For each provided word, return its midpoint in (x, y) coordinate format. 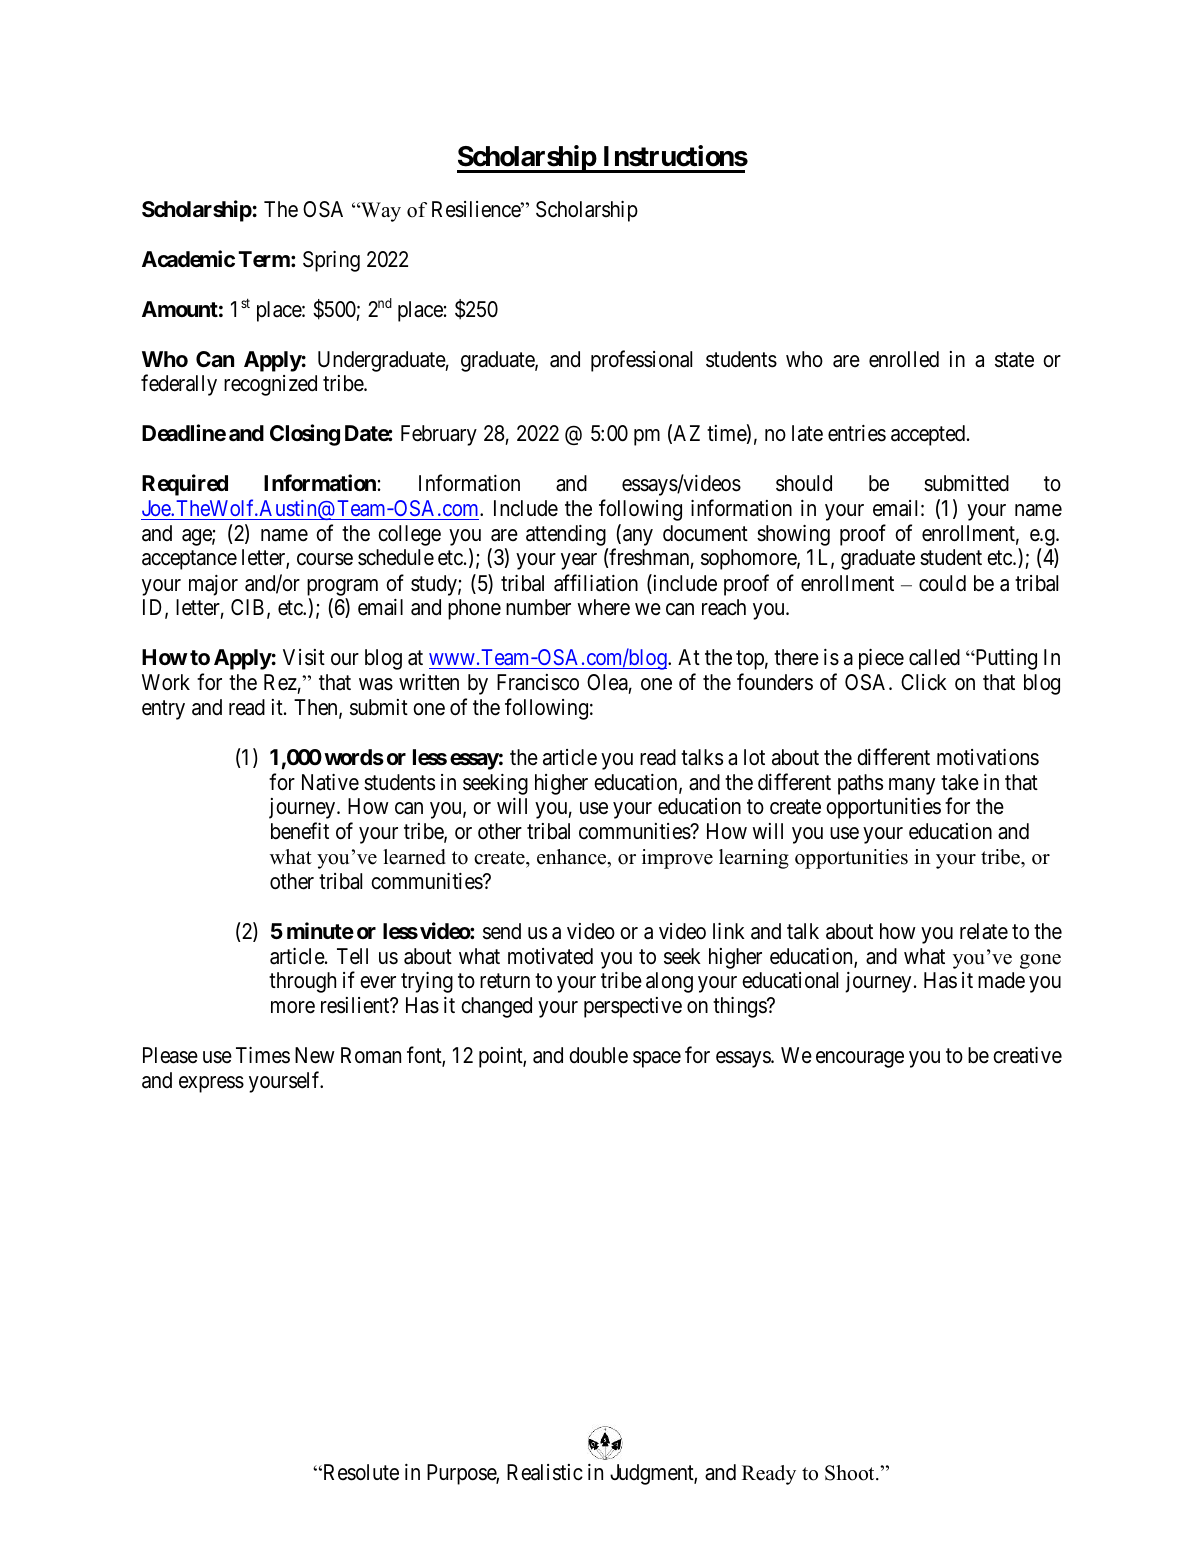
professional (641, 361)
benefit (300, 831)
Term (265, 259)
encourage (860, 1059)
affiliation (596, 583)
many (912, 786)
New (315, 1055)
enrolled (904, 359)
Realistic (545, 1472)
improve (677, 859)
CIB (247, 607)
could (942, 583)
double (598, 1055)
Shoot (851, 1473)
